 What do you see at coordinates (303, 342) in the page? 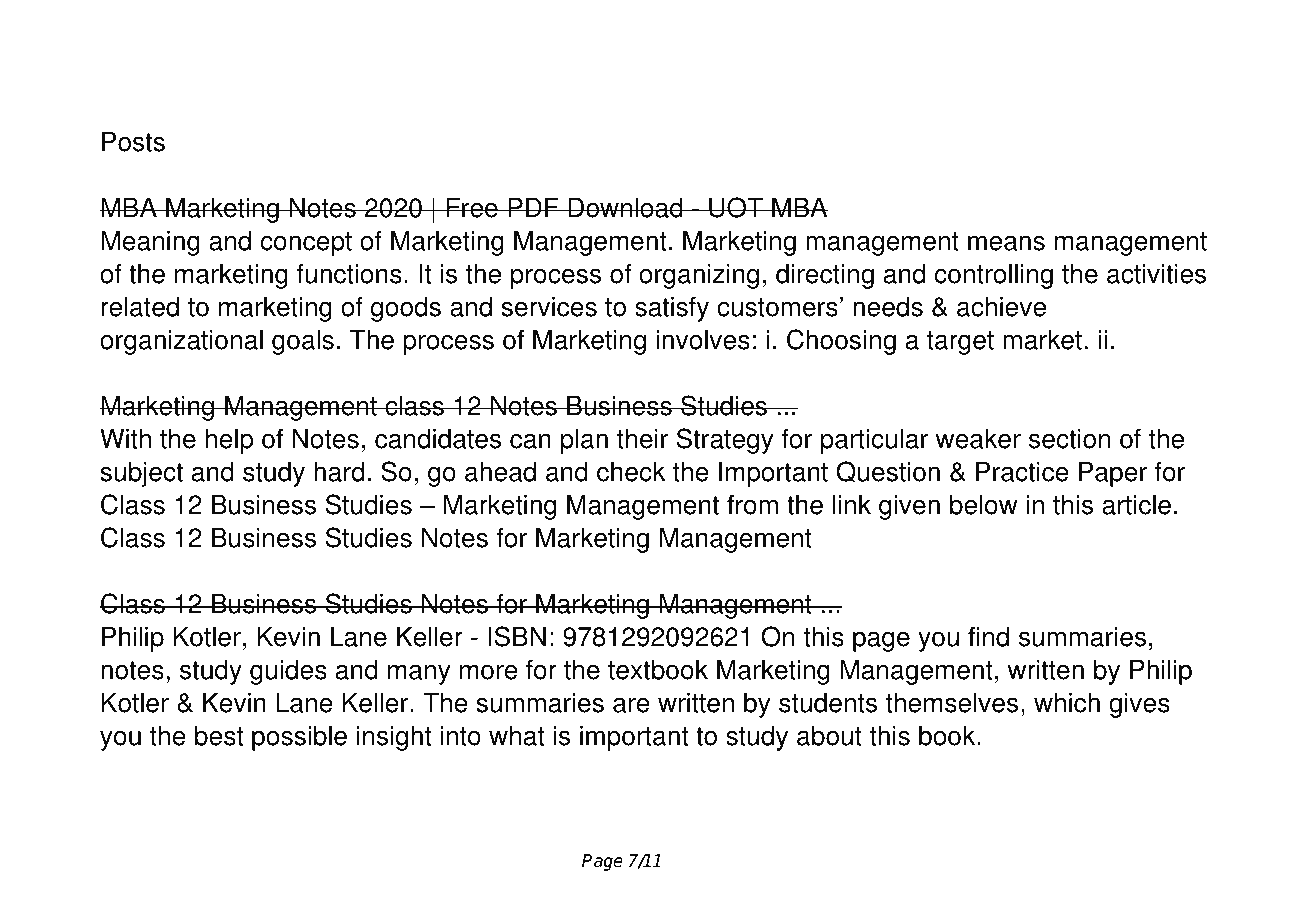
I see `goals` at bounding box center [303, 342].
